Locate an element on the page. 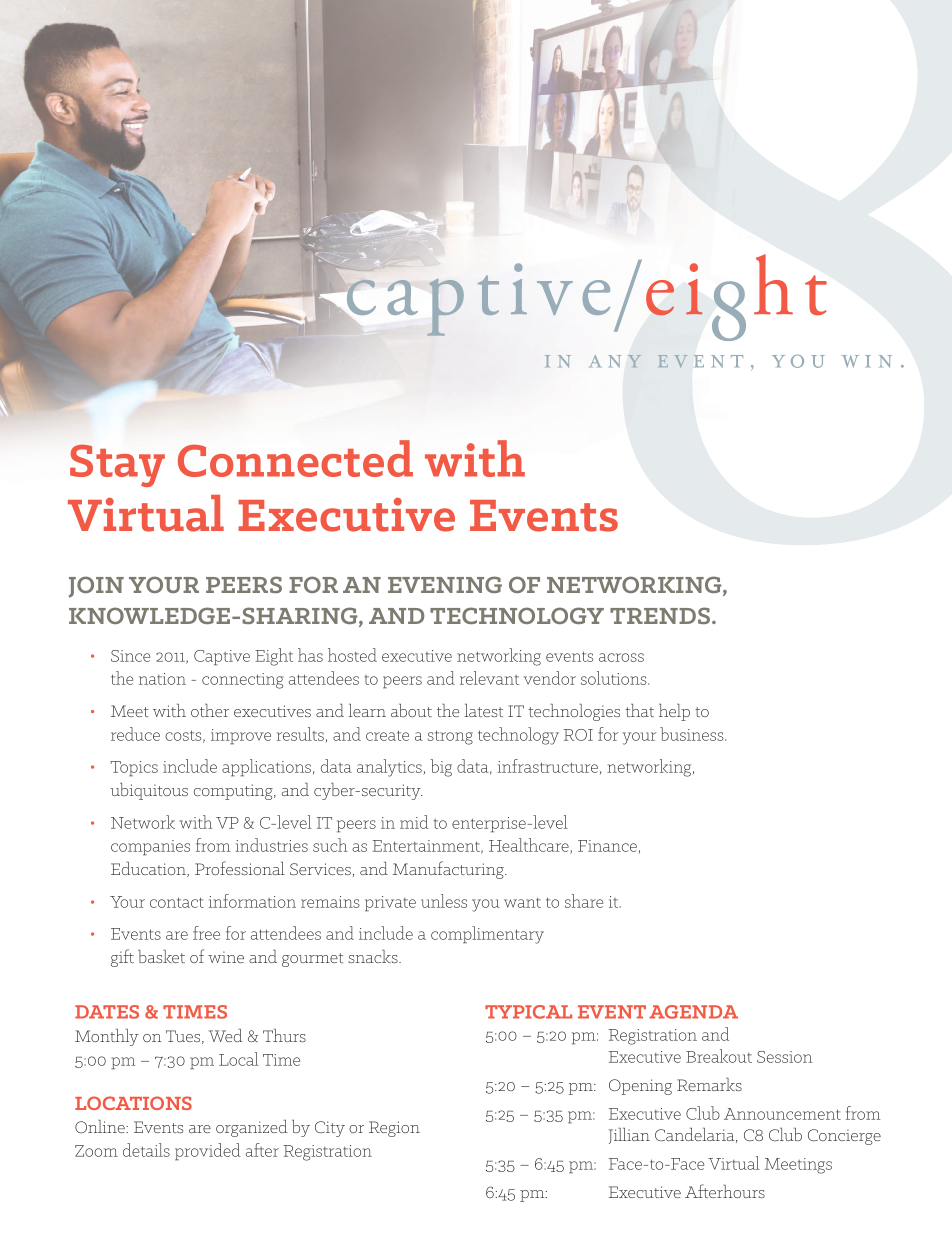  Region is located at coordinates (394, 1129).
